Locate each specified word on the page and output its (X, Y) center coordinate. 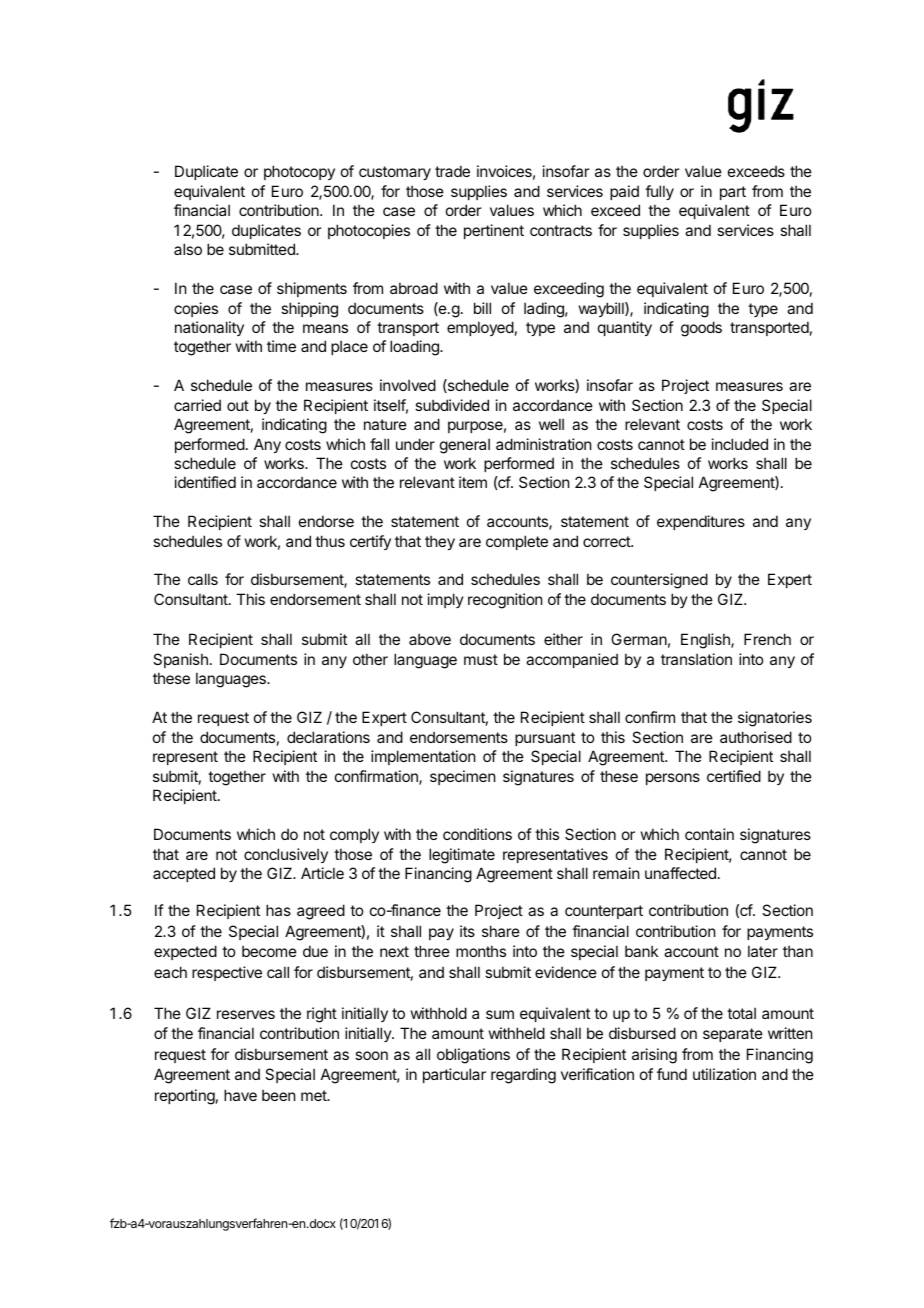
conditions (477, 834)
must (481, 659)
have (240, 1095)
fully (659, 192)
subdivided (452, 405)
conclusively (286, 855)
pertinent (494, 231)
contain (709, 834)
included (740, 444)
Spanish (180, 660)
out (238, 405)
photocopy (299, 172)
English (706, 641)
